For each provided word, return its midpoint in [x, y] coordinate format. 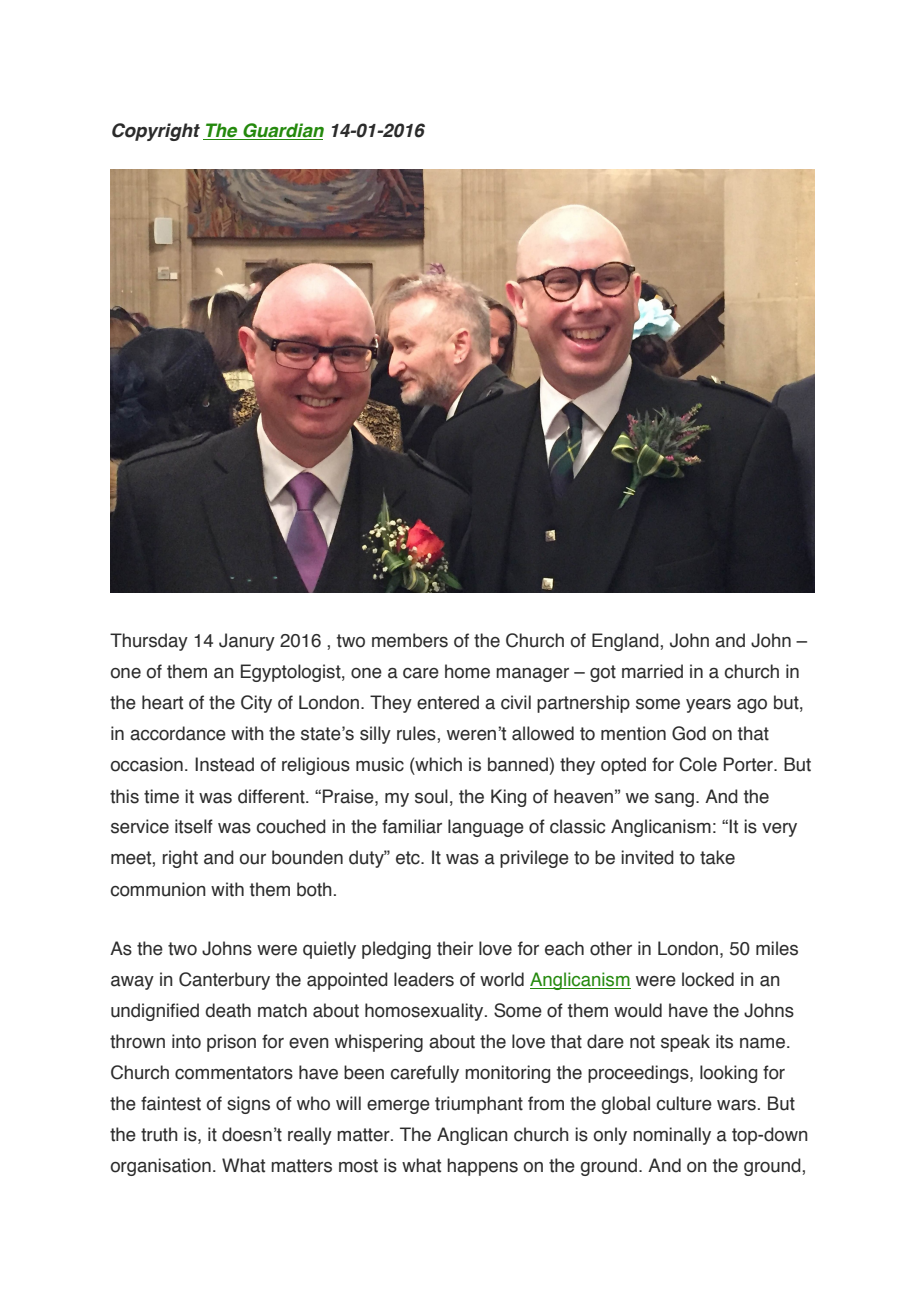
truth [159, 1134]
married [652, 671]
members [410, 640]
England [626, 642]
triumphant [479, 1105]
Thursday [149, 642]
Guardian [282, 131]
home [467, 671]
